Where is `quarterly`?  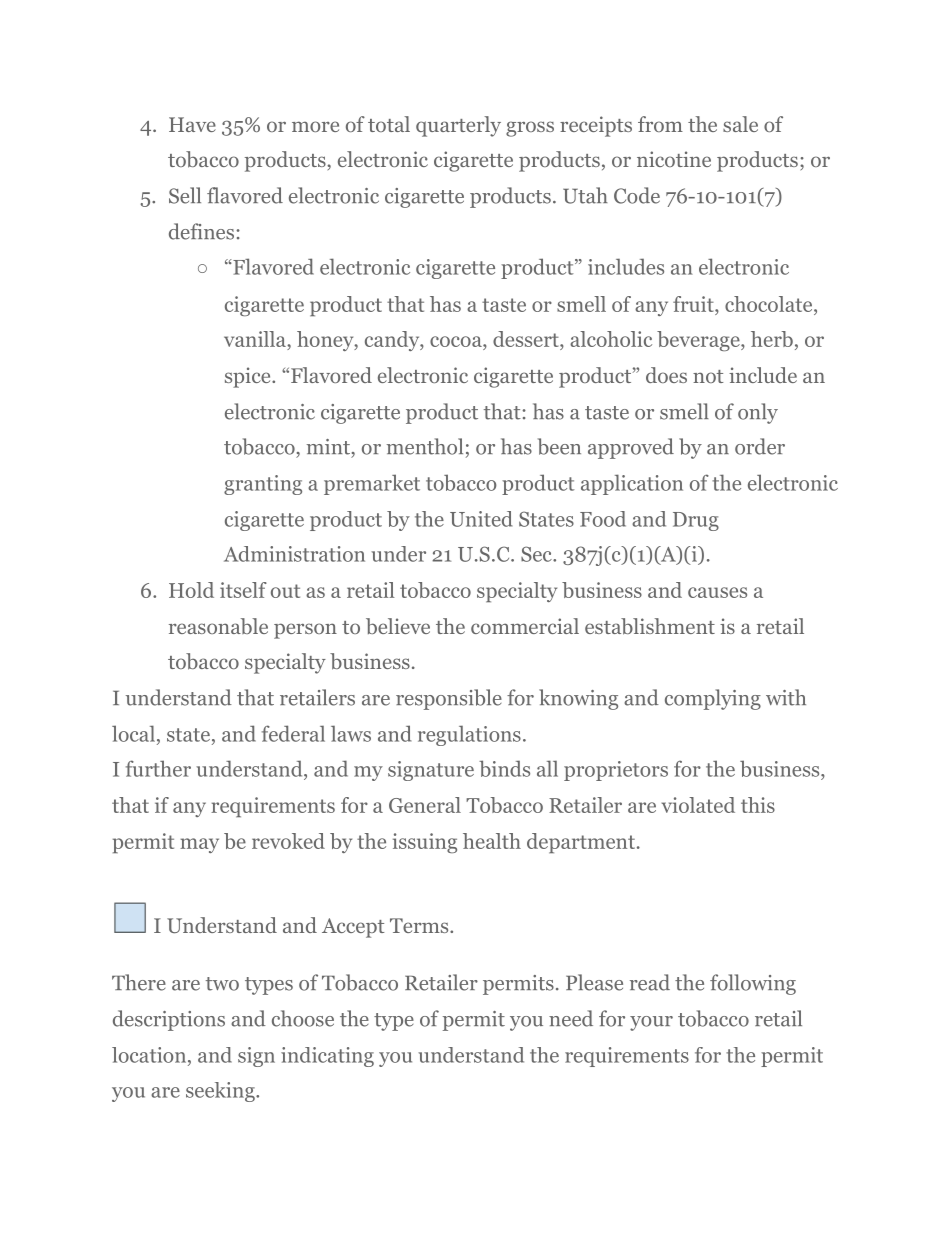
quarterly is located at coordinates (458, 126).
